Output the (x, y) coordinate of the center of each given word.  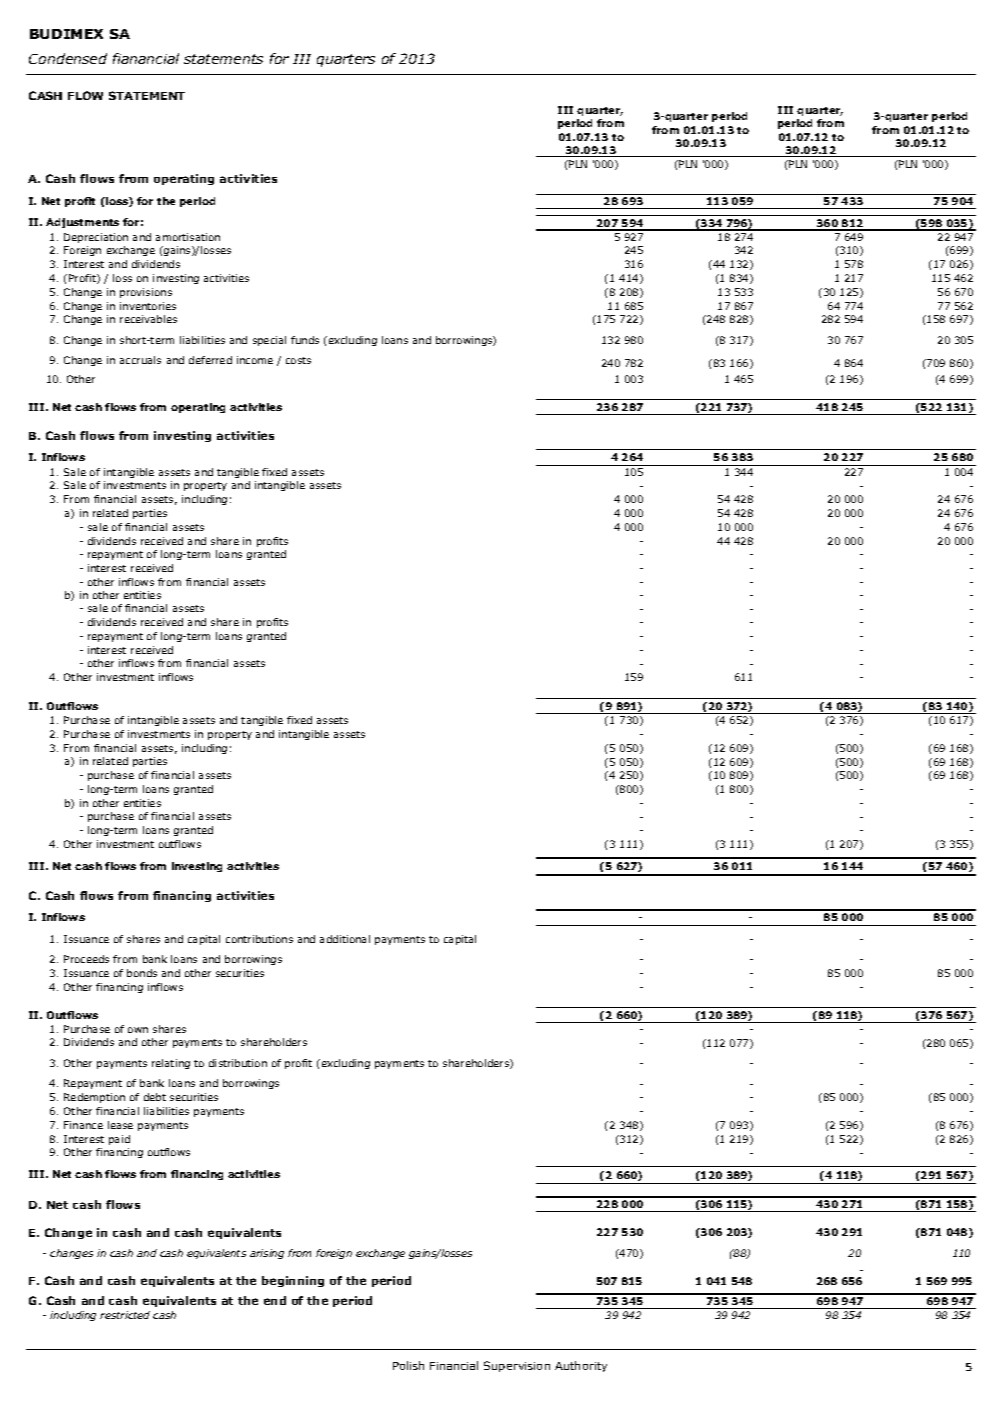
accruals (140, 360)
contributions (259, 939)
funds (305, 340)
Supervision (517, 1366)
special (269, 341)
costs (298, 360)
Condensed (68, 58)
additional (345, 939)
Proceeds (86, 959)
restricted (125, 1315)
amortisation (188, 237)
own (138, 1030)
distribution (238, 1063)
